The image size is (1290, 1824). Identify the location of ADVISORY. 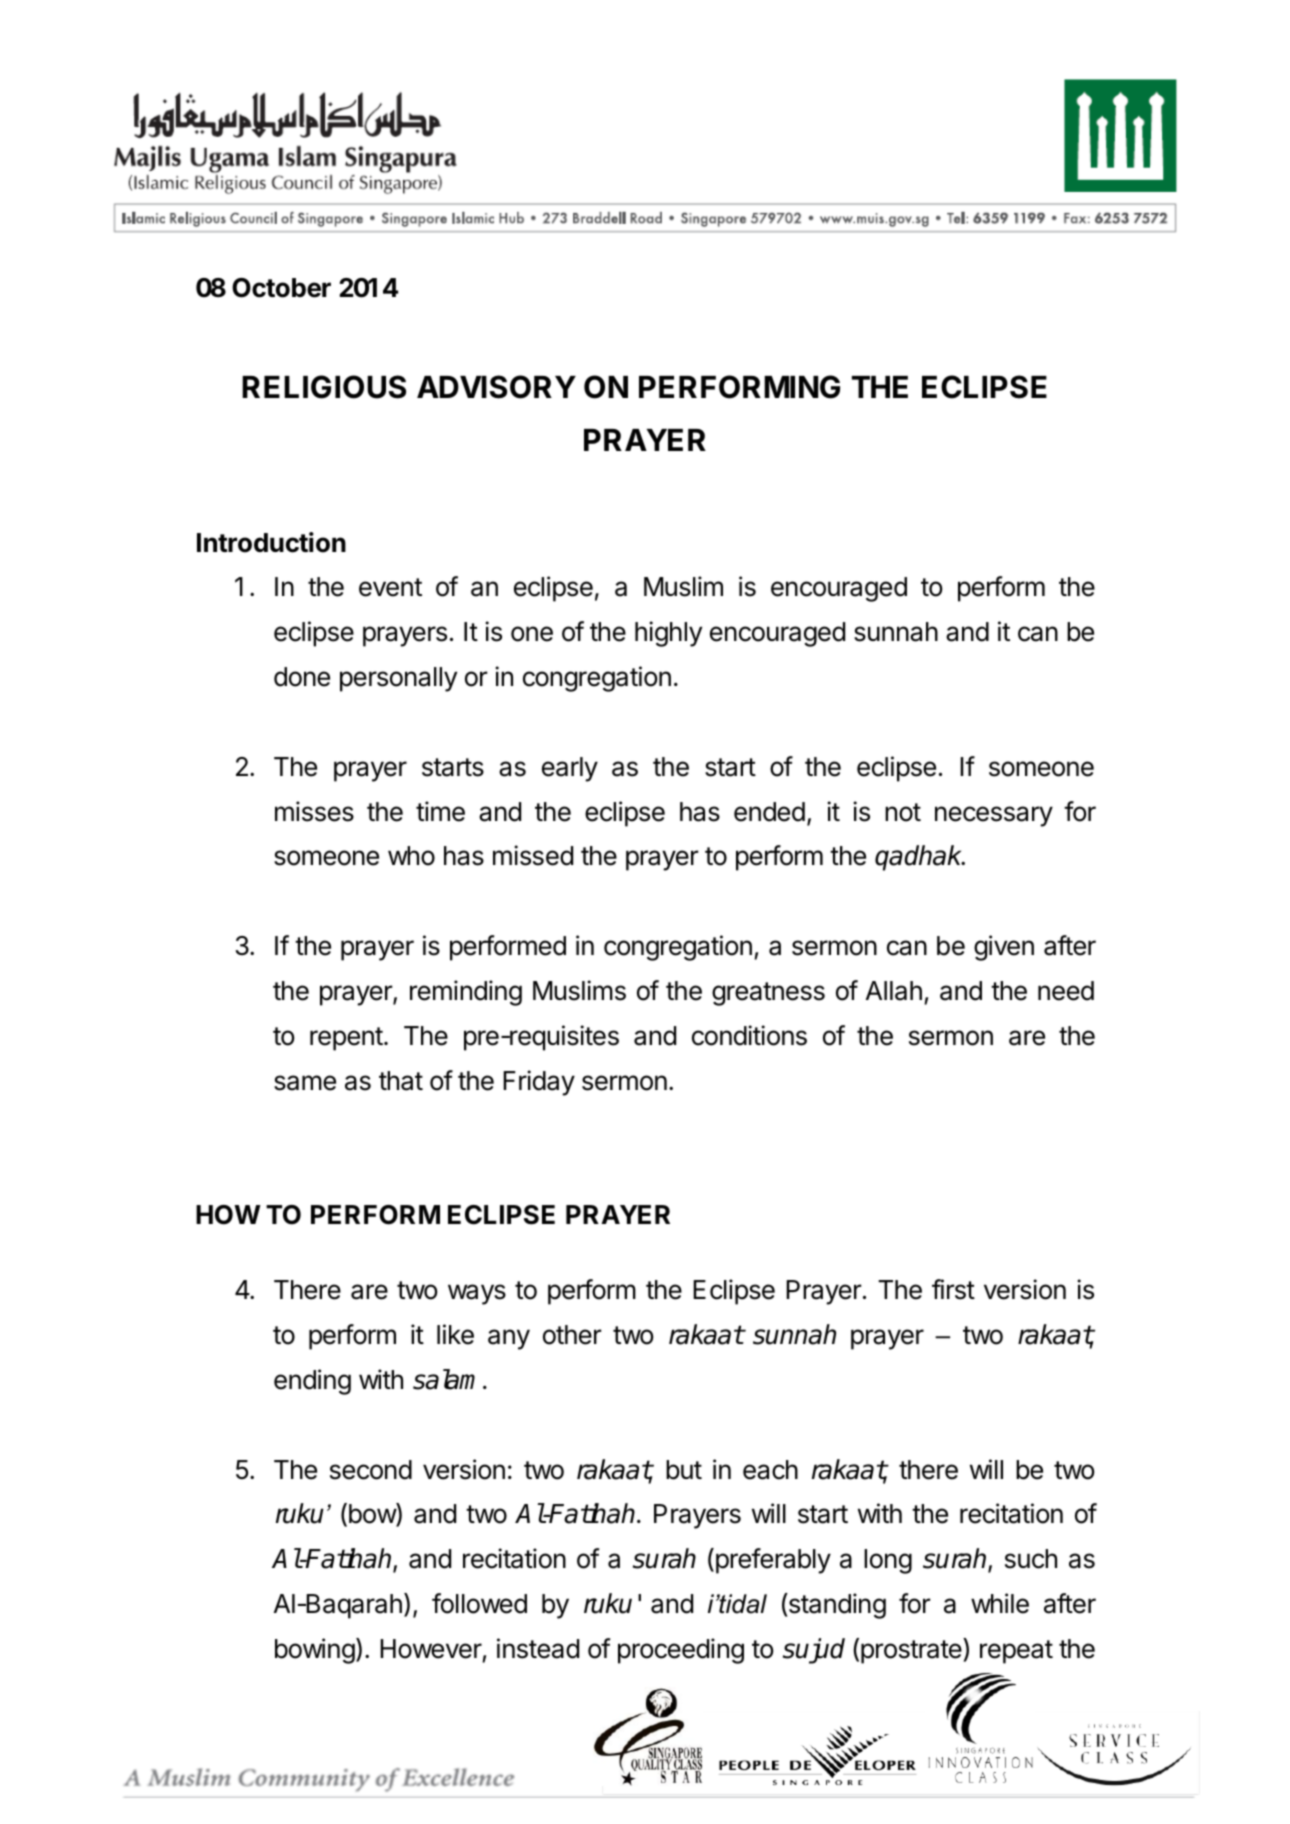
(496, 387).
